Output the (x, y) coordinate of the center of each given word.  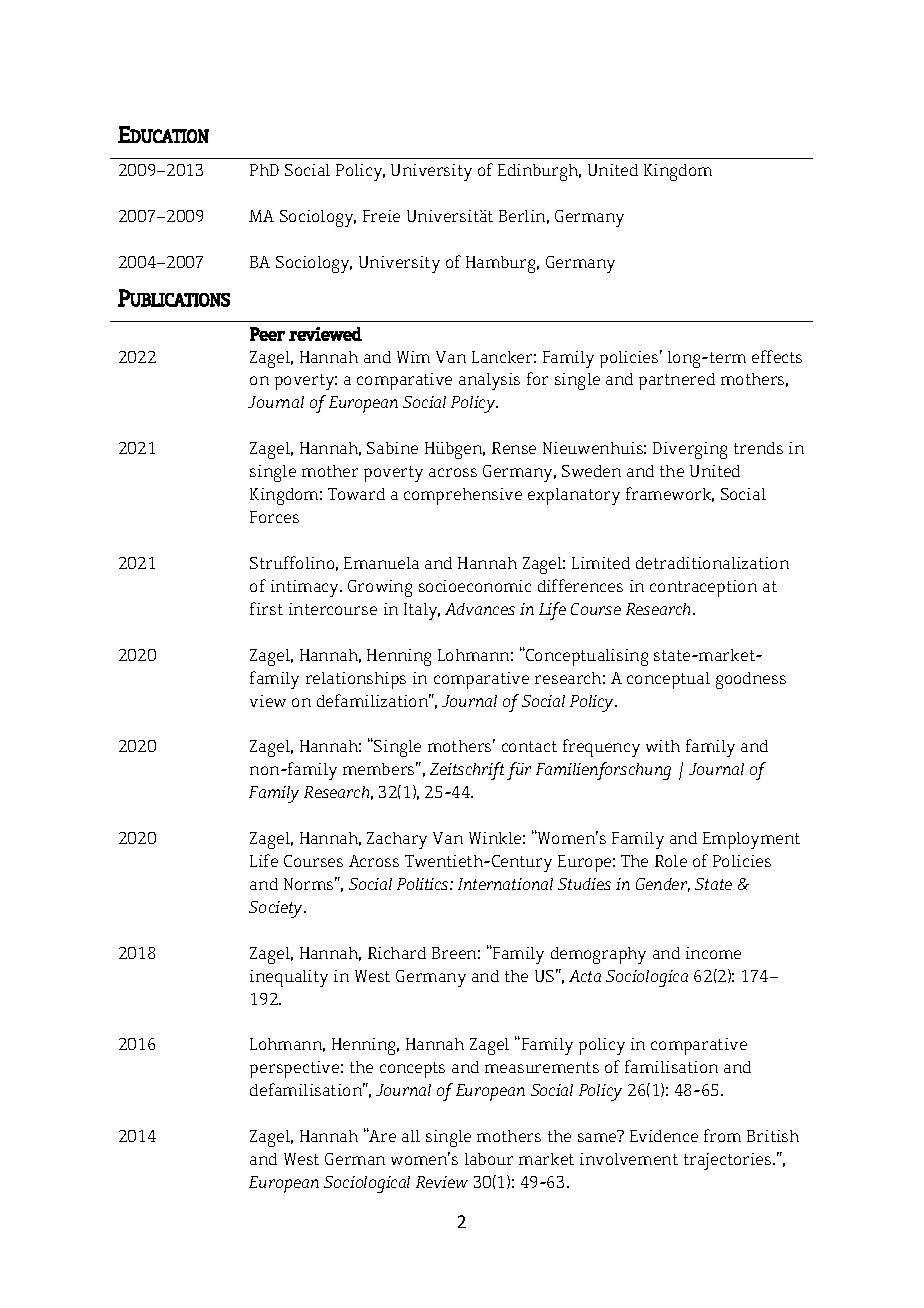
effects (777, 356)
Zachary (397, 840)
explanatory (574, 496)
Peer (267, 334)
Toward (356, 494)
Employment (751, 840)
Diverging (690, 450)
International (505, 884)
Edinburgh (539, 172)
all (411, 1136)
